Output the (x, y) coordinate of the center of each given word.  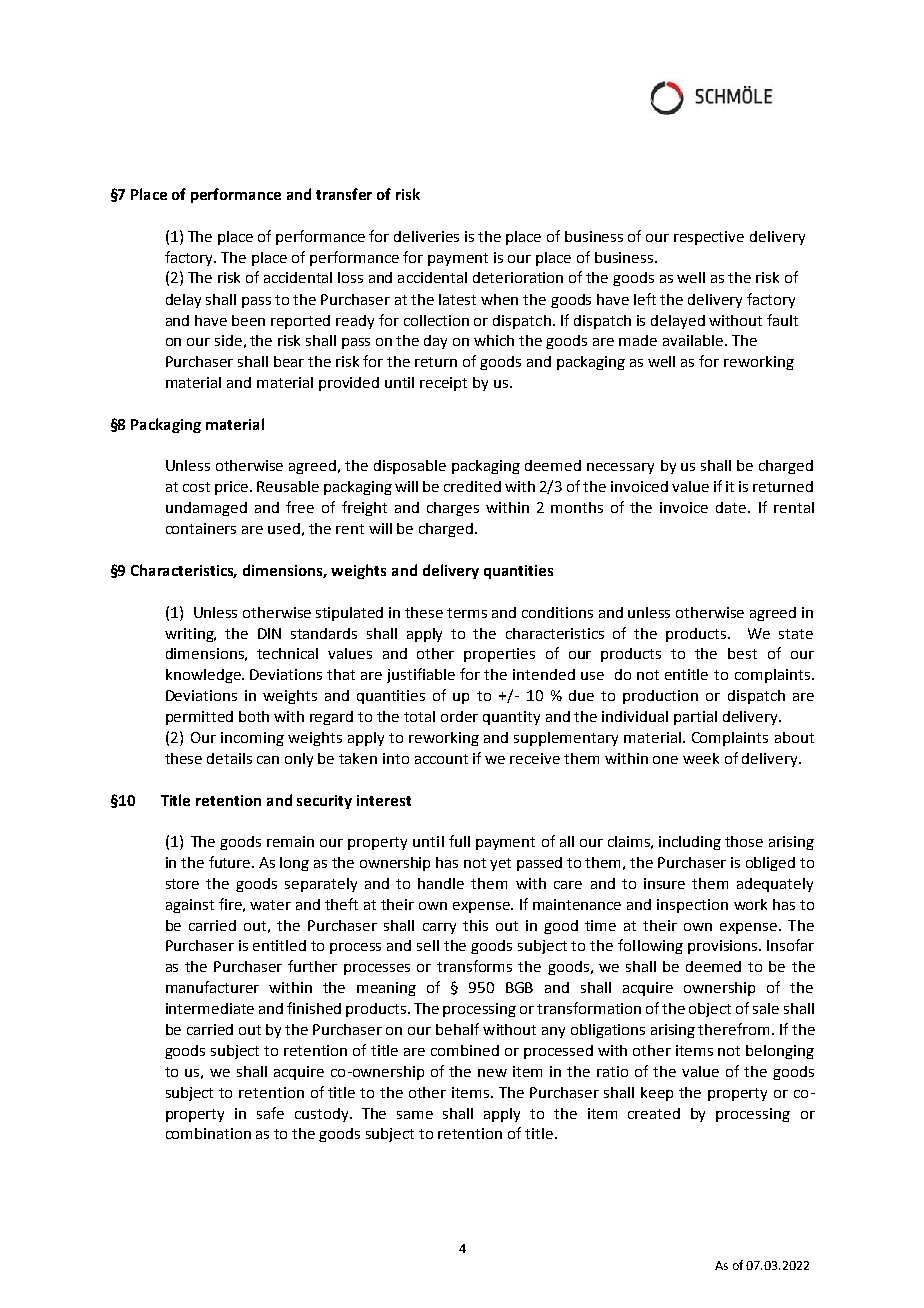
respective (709, 238)
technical (287, 653)
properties (499, 655)
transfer (344, 194)
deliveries (426, 236)
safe (270, 1113)
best (742, 653)
